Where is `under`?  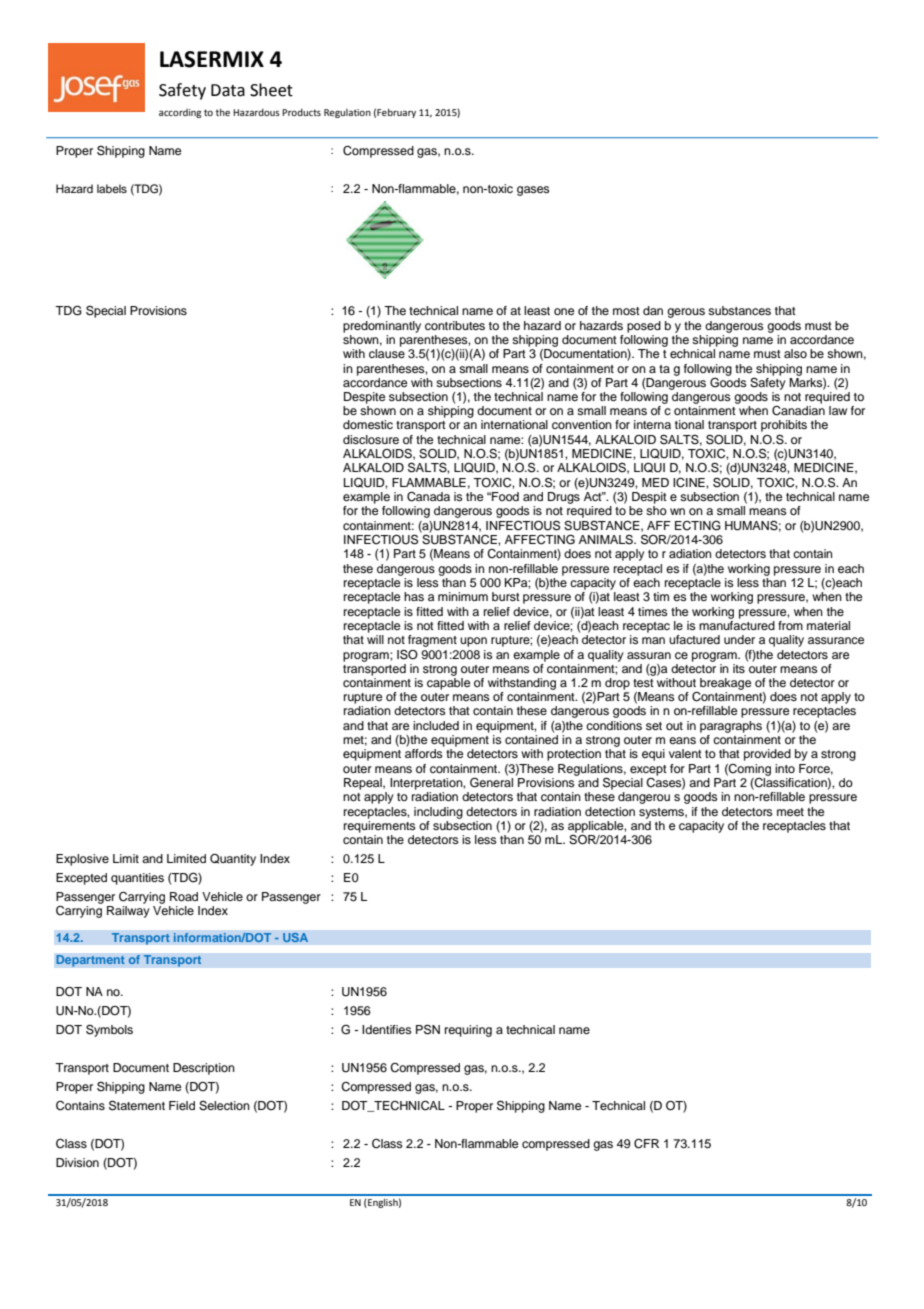 under is located at coordinates (739, 639).
